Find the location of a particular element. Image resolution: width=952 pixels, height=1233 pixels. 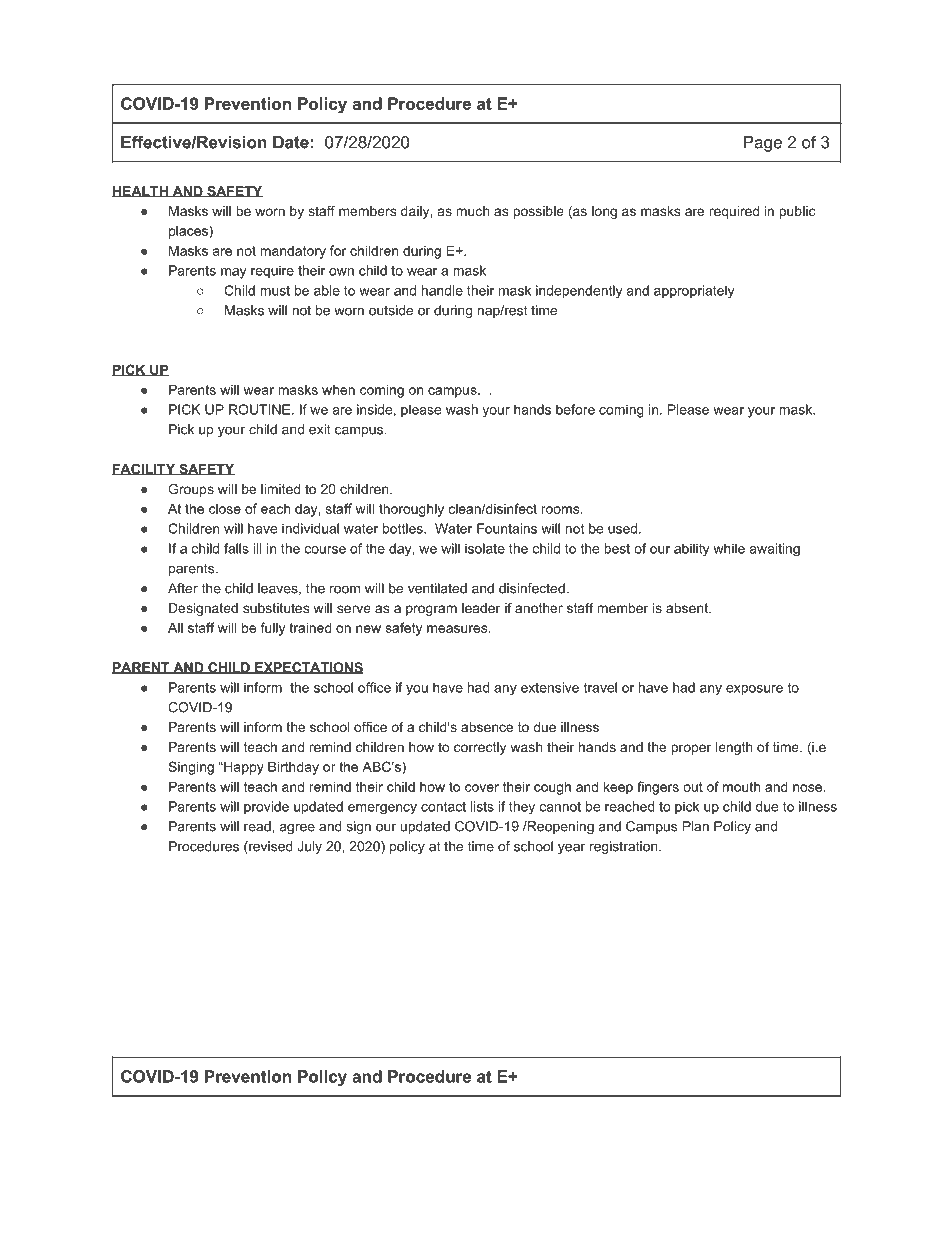

thoroughly is located at coordinates (411, 510).
